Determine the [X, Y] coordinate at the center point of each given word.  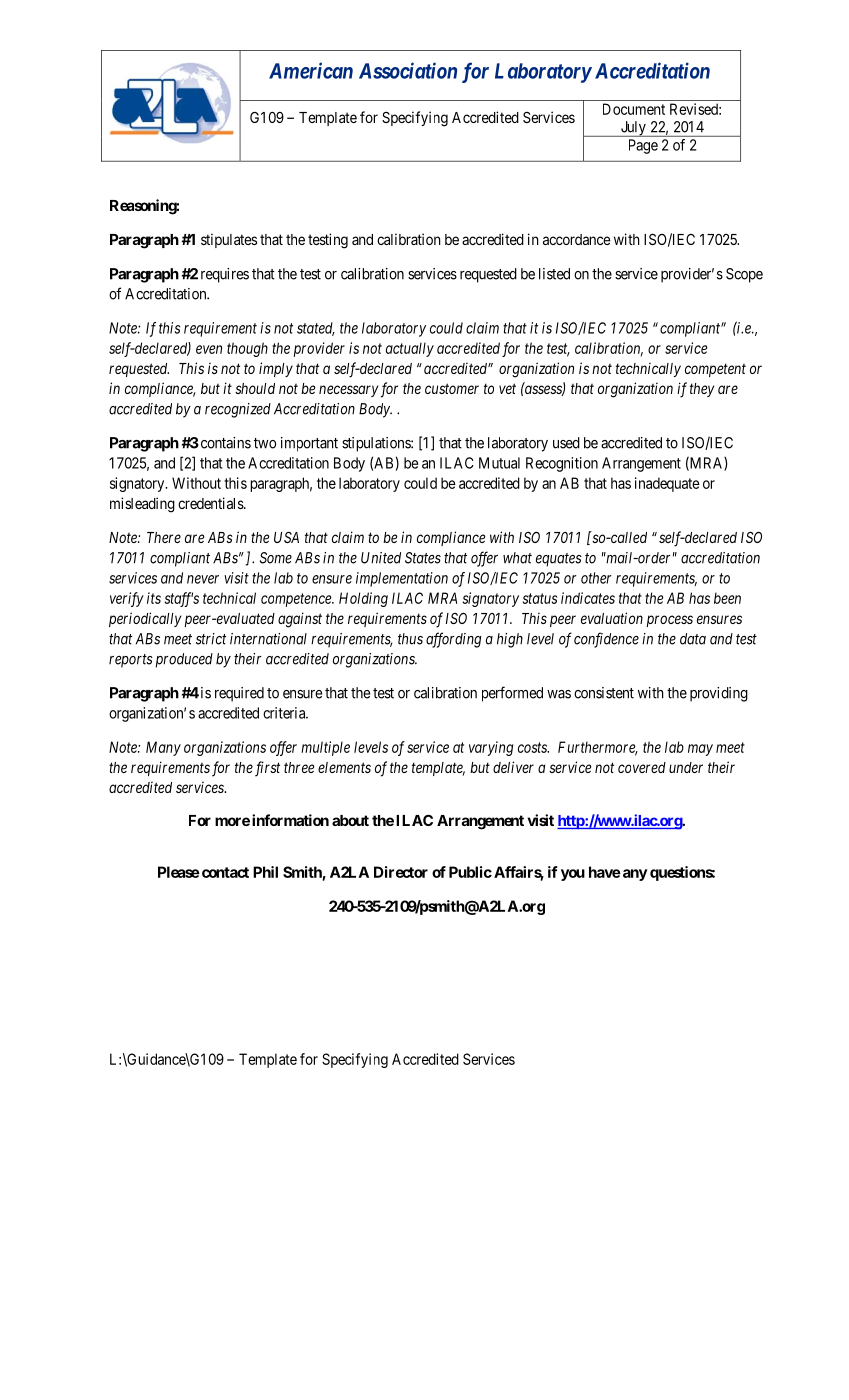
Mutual [499, 463]
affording [454, 640]
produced [184, 660]
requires [225, 275]
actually [410, 349]
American [311, 70]
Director [401, 872]
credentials [211, 503]
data [693, 639]
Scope [744, 275]
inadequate [667, 484]
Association [408, 70]
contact [224, 872]
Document [634, 109]
